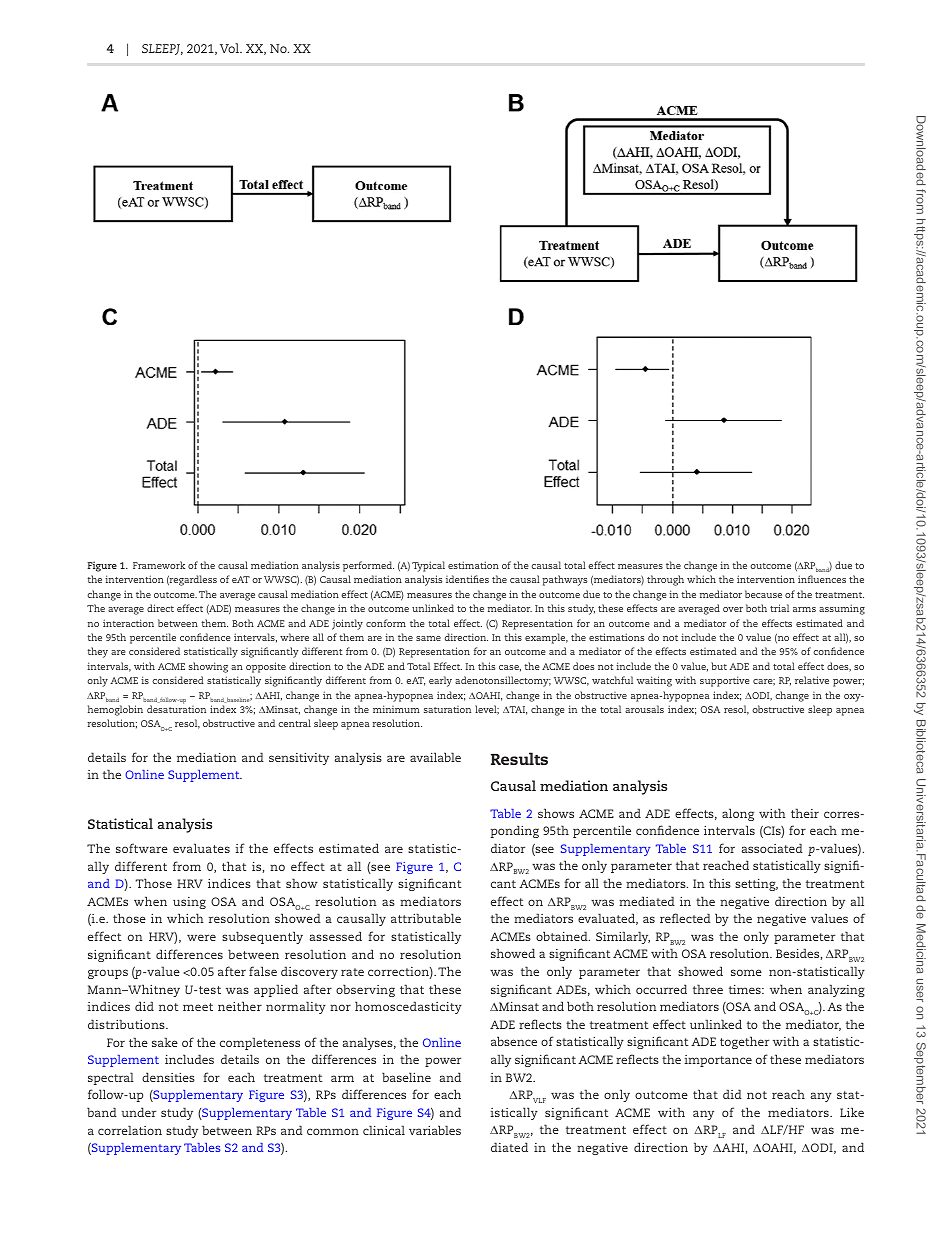 This image has height=1252, width=952. What do you see at coordinates (435, 757) in the image?
I see `available` at bounding box center [435, 757].
